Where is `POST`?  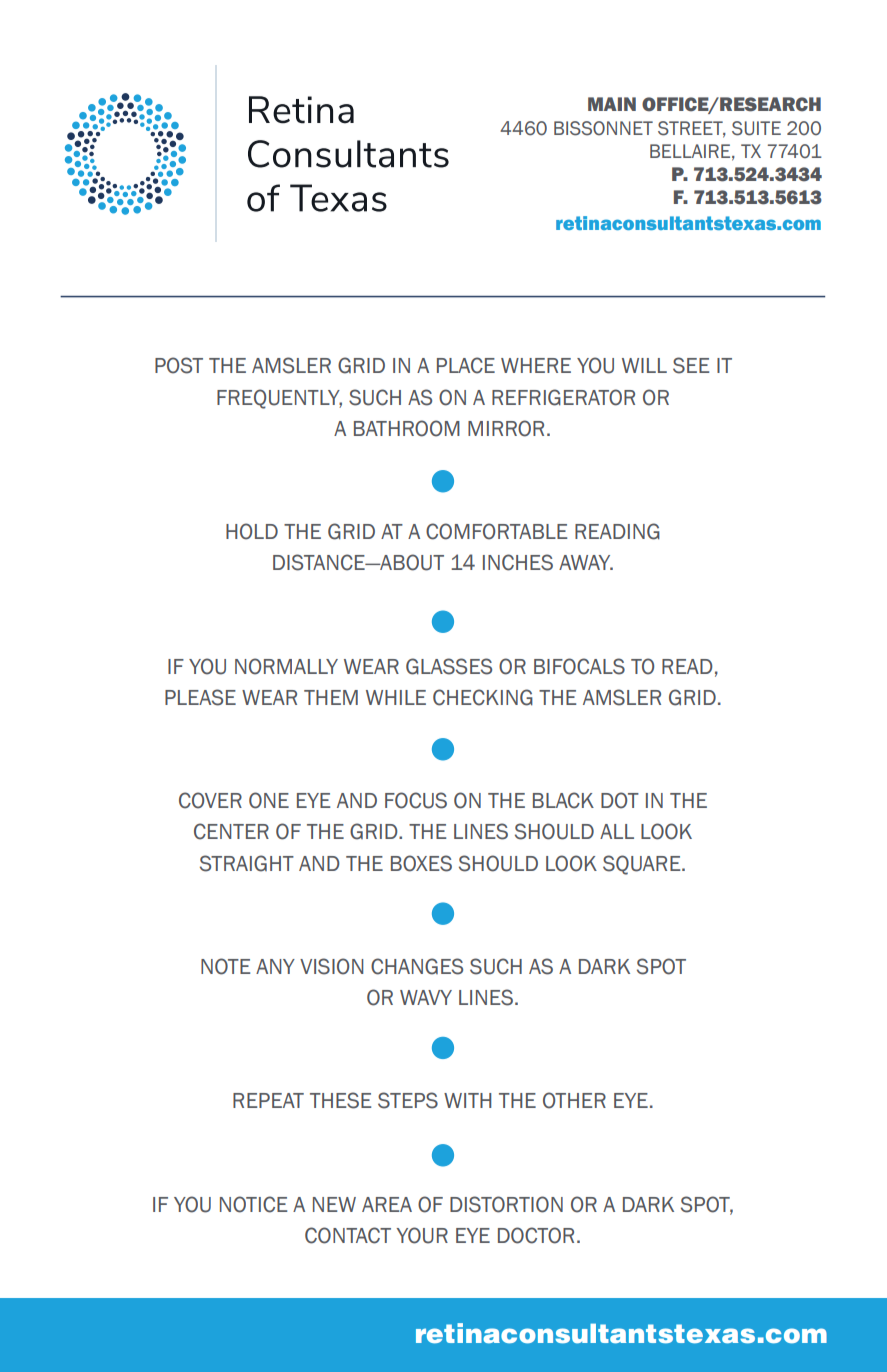
POST is located at coordinates (179, 365).
